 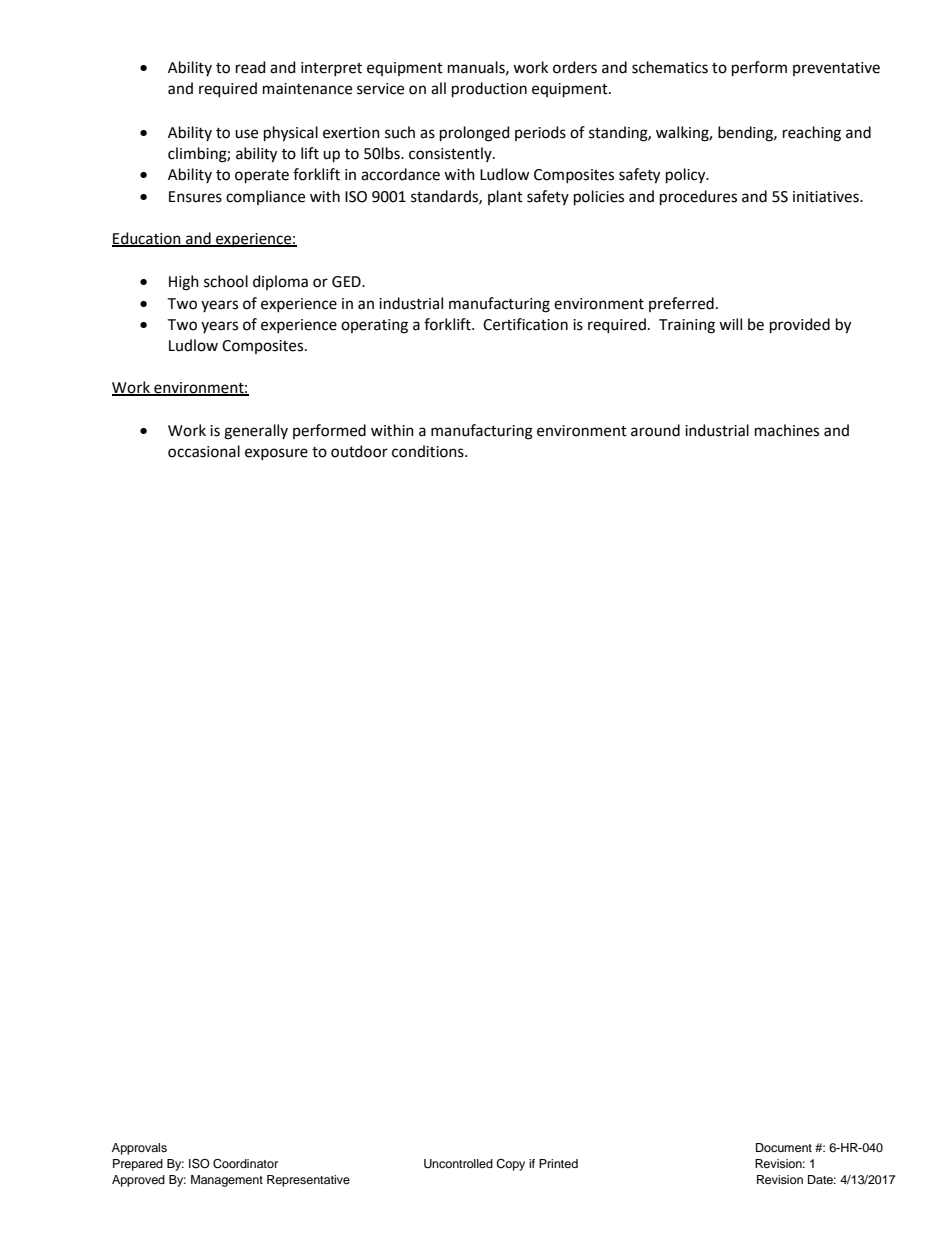 I want to click on occasional, so click(x=204, y=451).
